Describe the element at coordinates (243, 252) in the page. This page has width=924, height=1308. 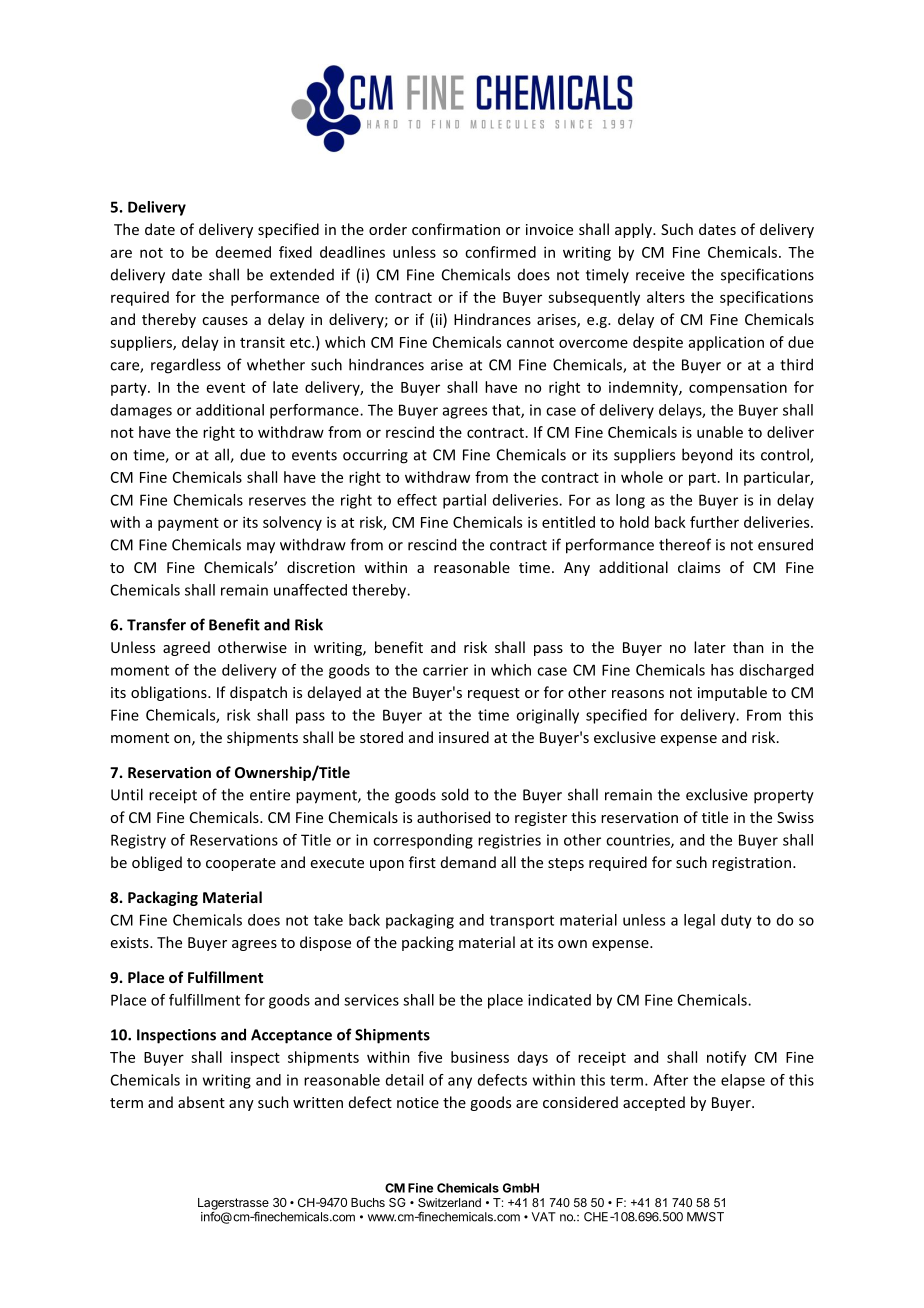
I see `deemed` at that location.
